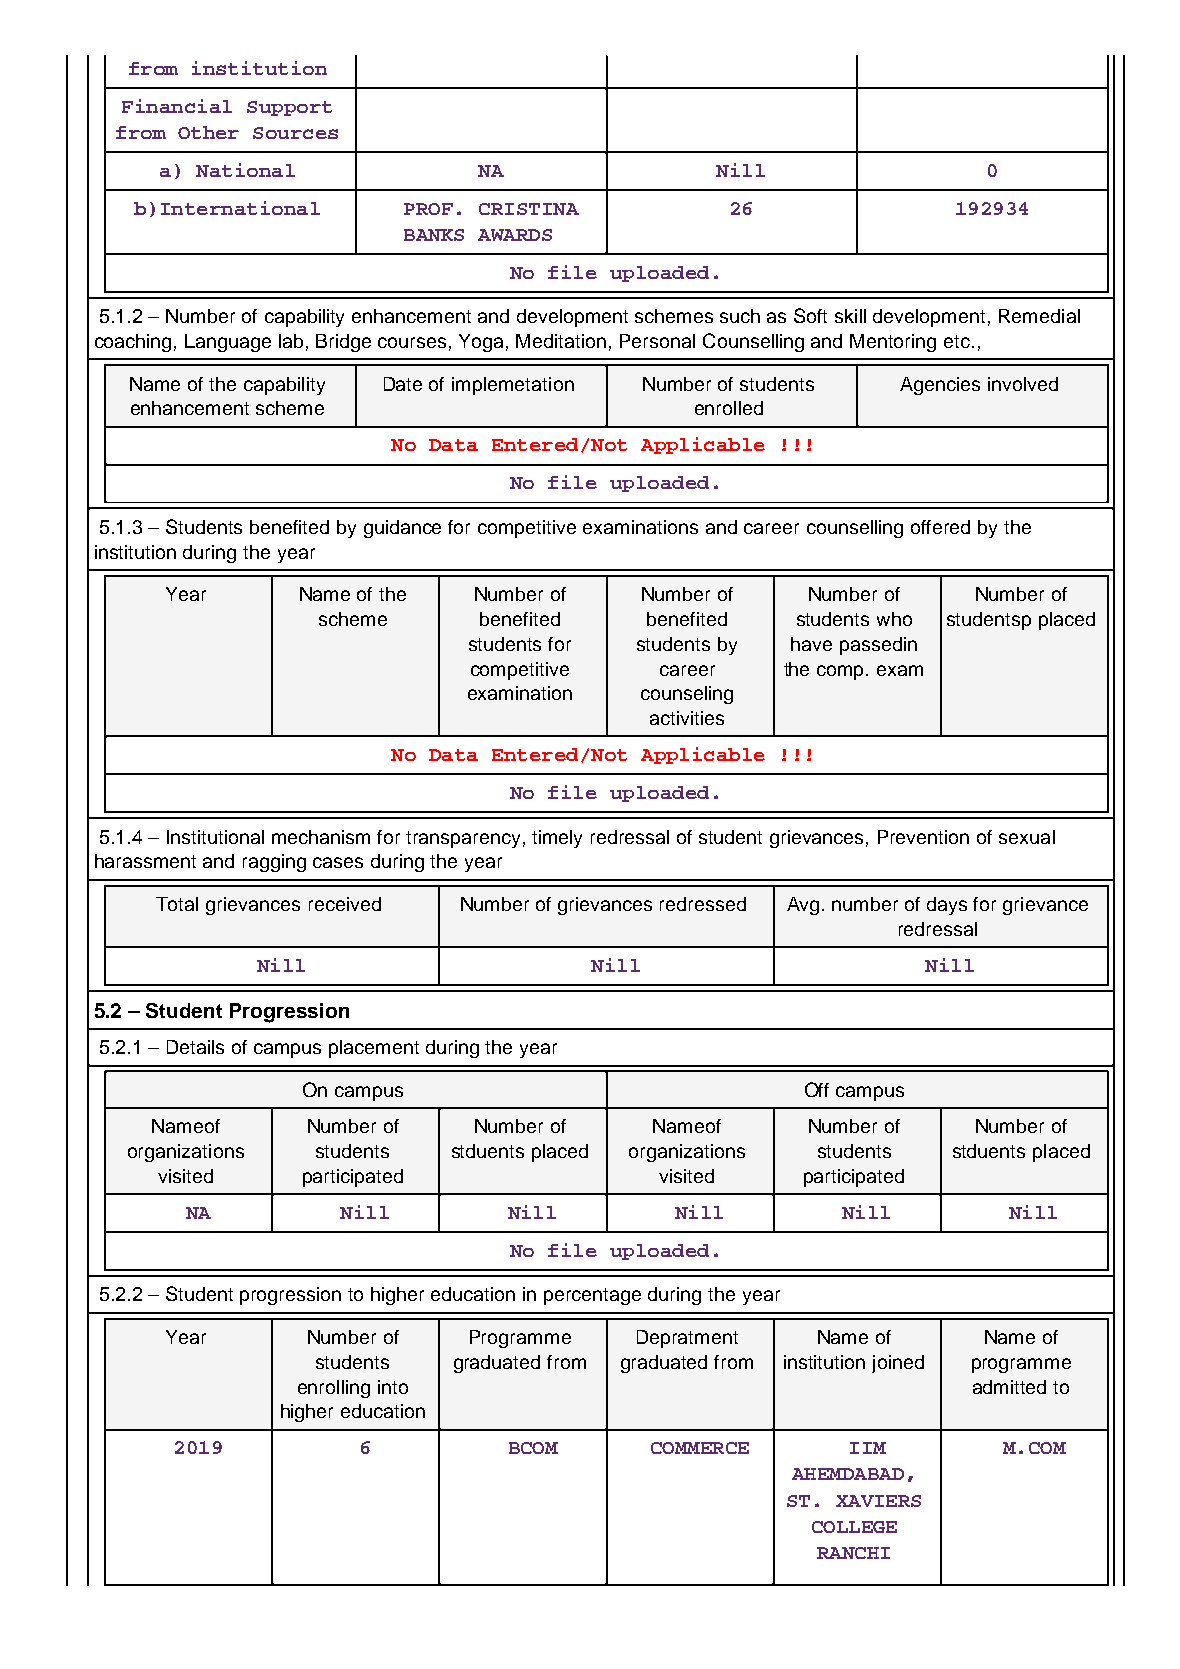  What do you see at coordinates (687, 695) in the screenshot?
I see `counseling` at bounding box center [687, 695].
